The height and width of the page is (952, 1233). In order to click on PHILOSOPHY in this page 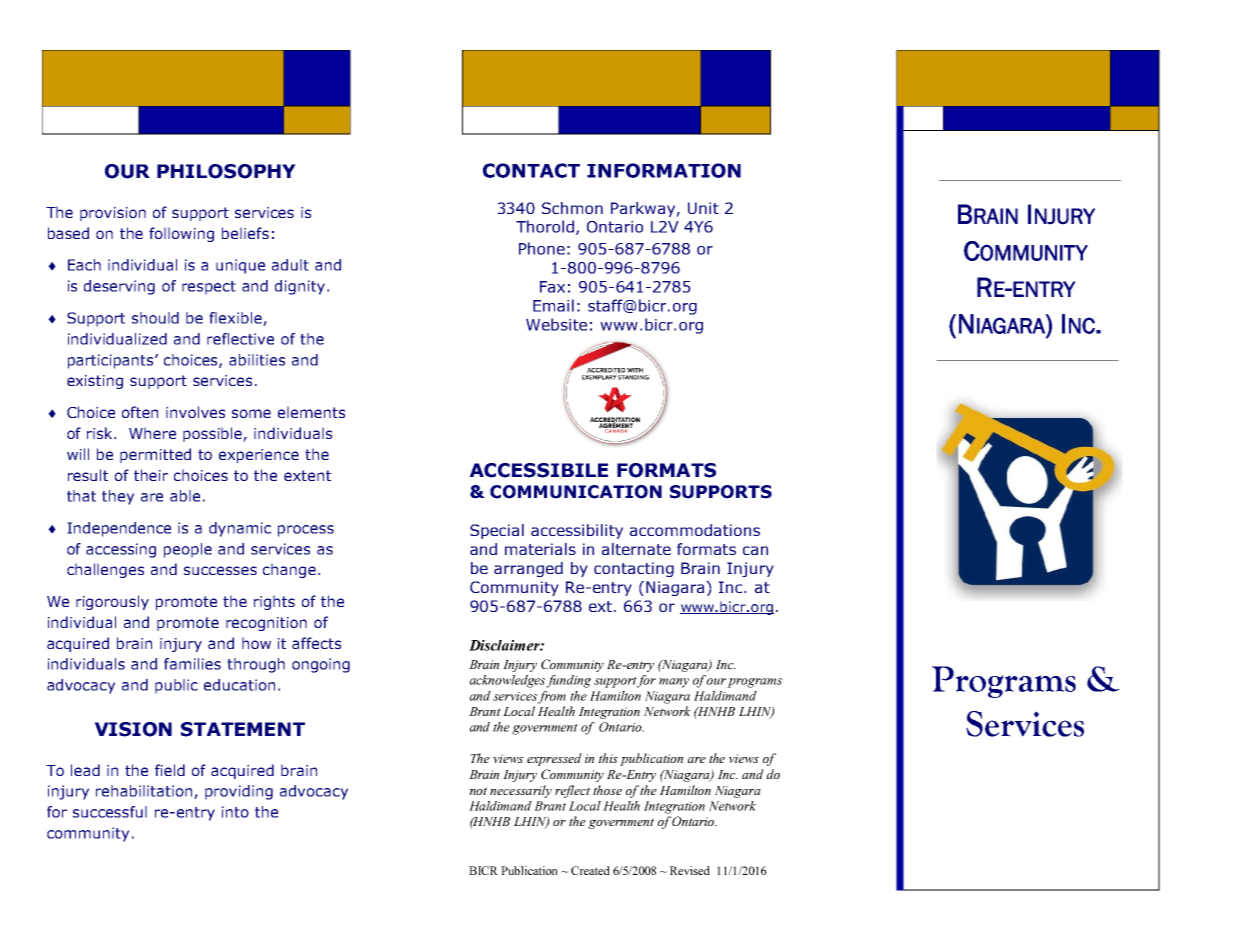, I will do `click(226, 171)`.
